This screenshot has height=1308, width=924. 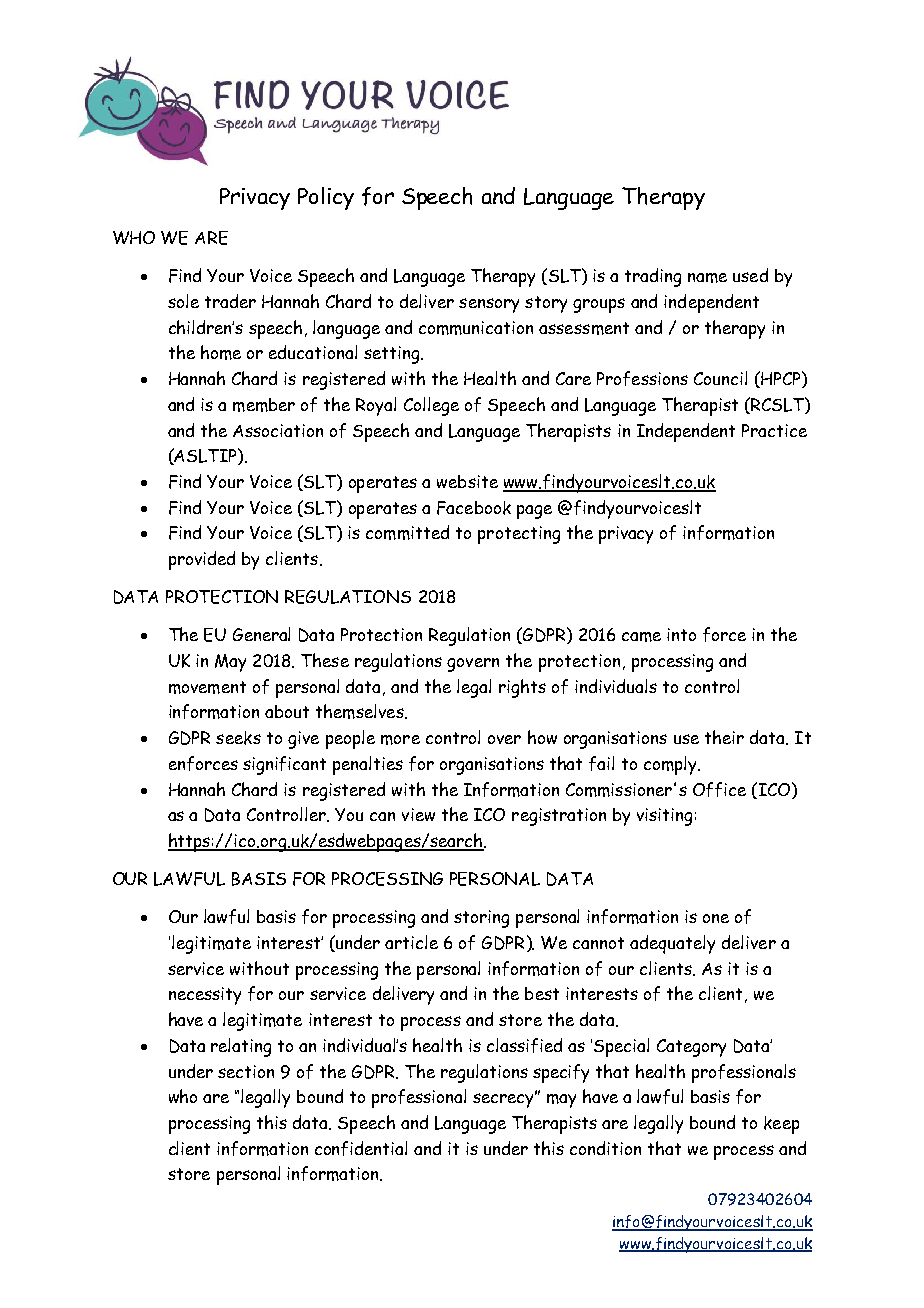 What do you see at coordinates (781, 1125) in the screenshot?
I see `keep` at bounding box center [781, 1125].
